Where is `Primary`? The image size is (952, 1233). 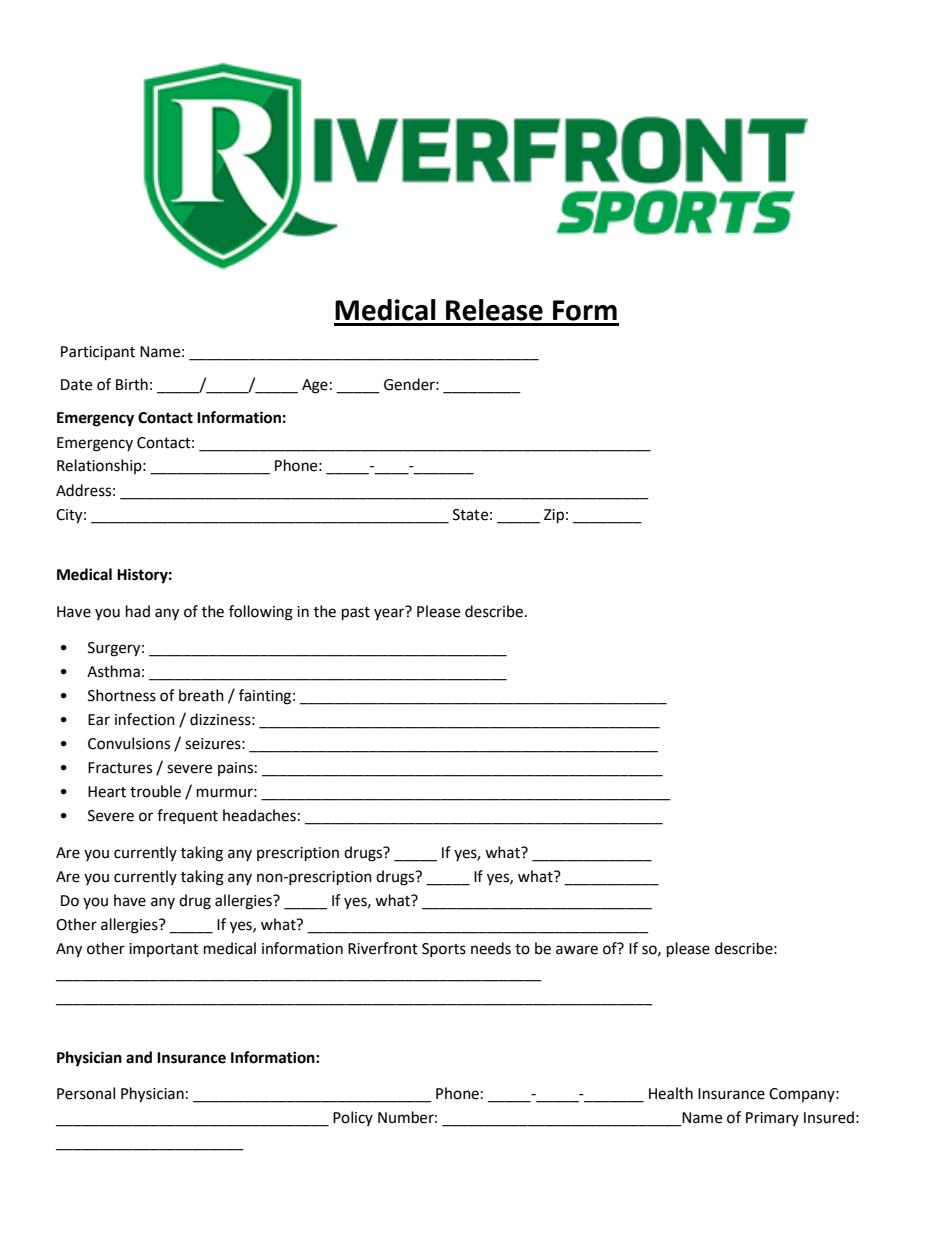
Primary is located at coordinates (772, 1119).
